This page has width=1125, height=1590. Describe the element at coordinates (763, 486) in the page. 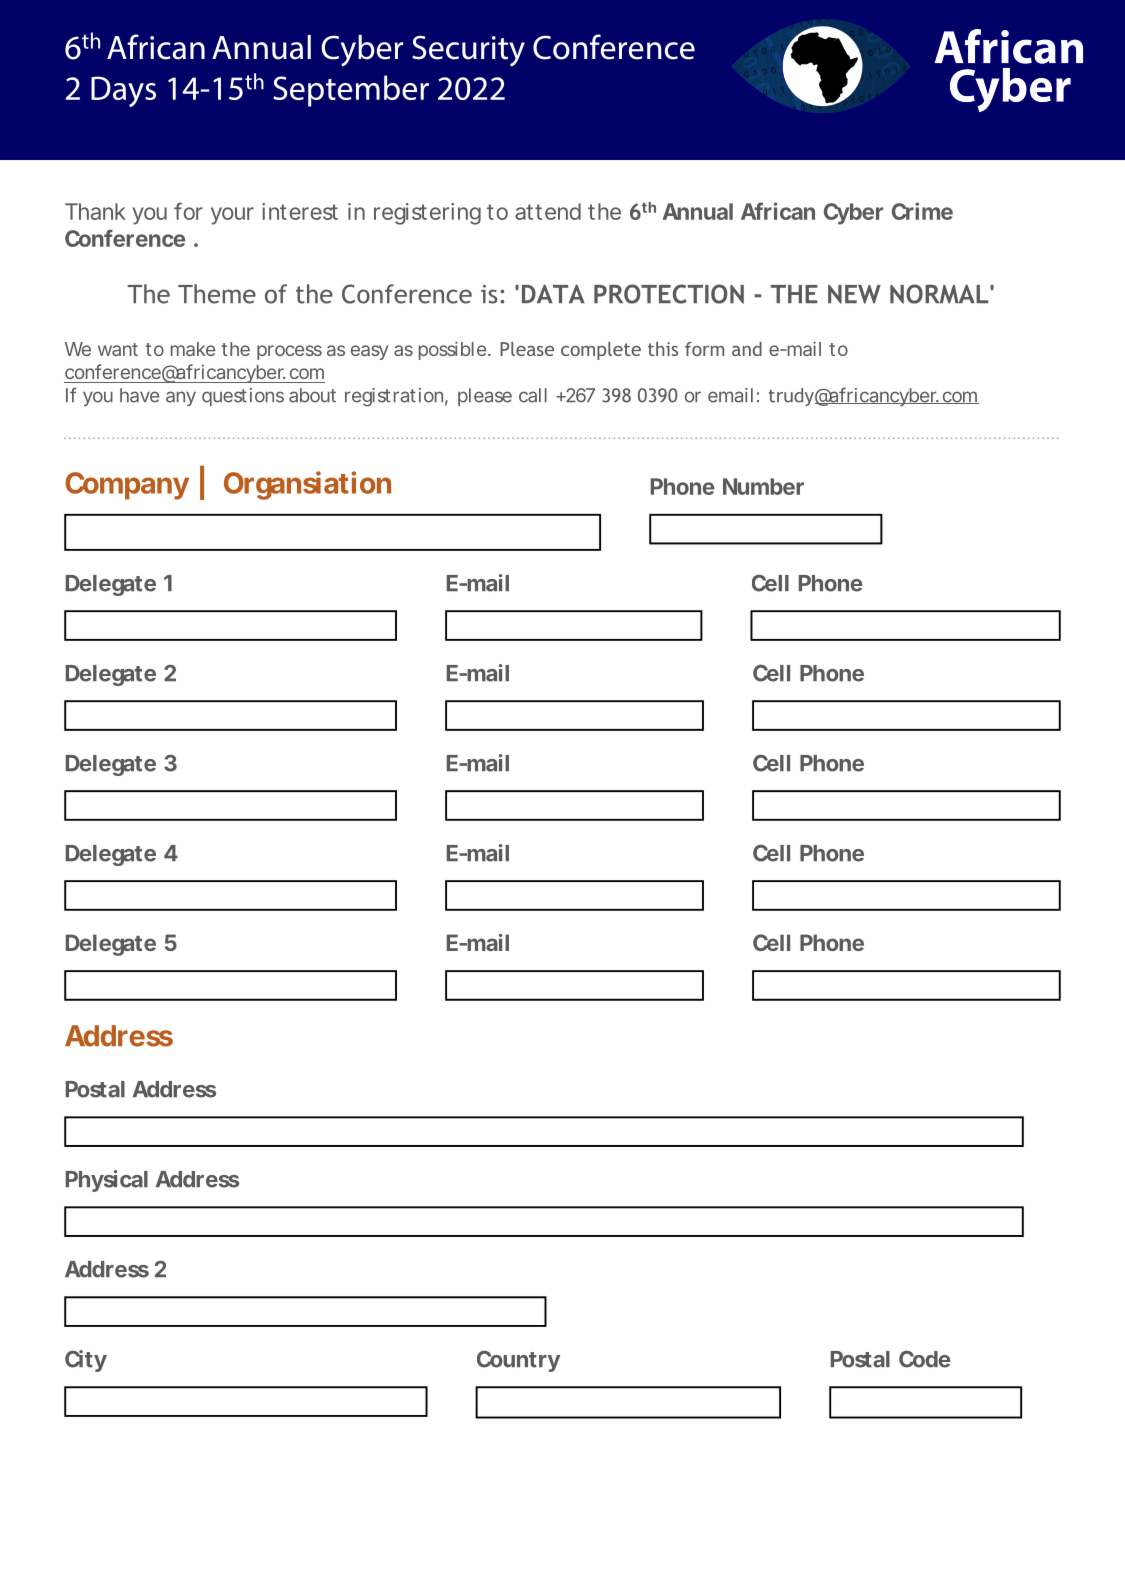

I see `Number` at that location.
